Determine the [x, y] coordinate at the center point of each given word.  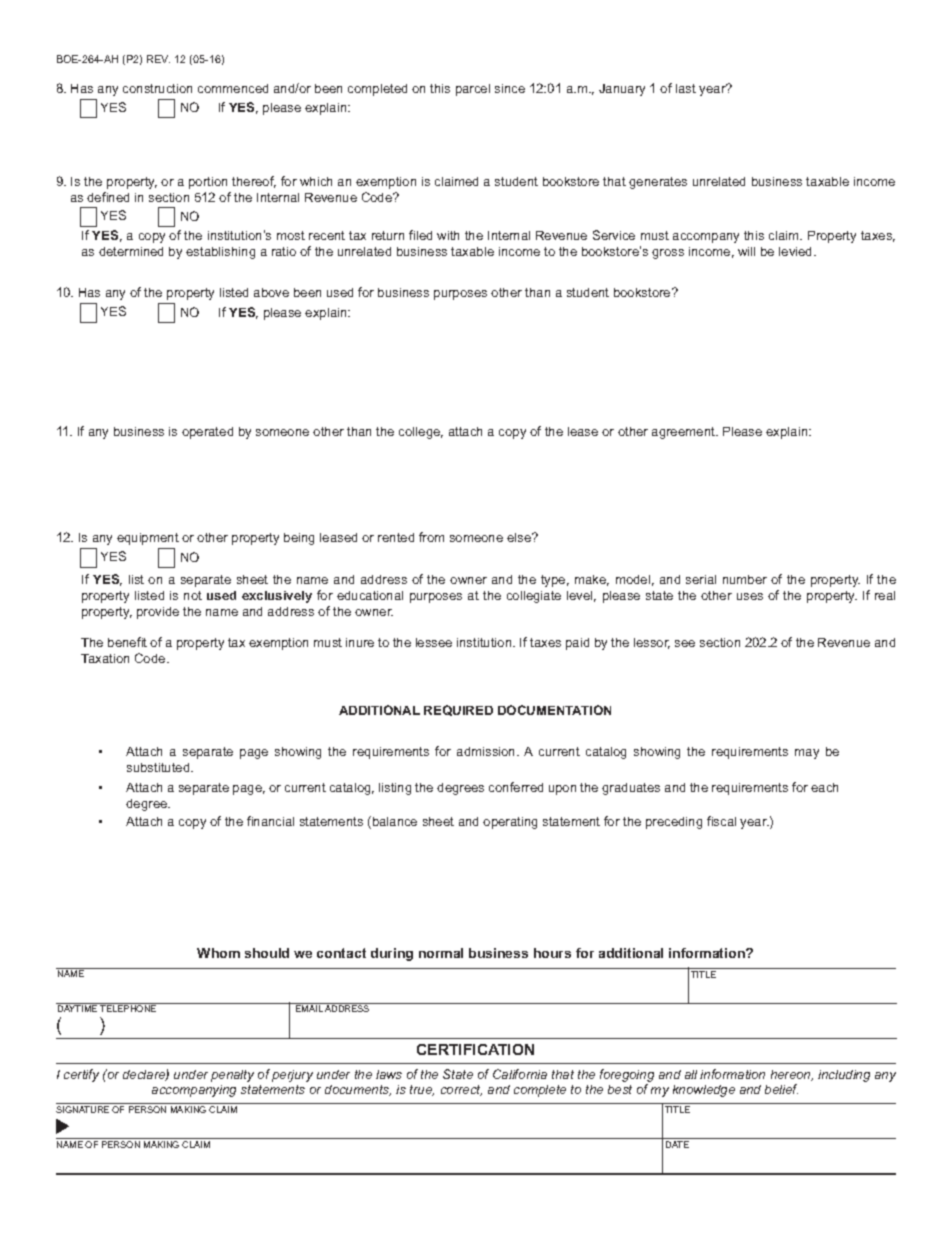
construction [157, 88]
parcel [473, 90]
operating [510, 823]
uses [750, 596]
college [421, 433]
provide [158, 613]
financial [270, 821]
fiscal [721, 821]
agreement [684, 433]
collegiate [534, 597]
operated [207, 433]
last [686, 88]
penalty [232, 1076]
